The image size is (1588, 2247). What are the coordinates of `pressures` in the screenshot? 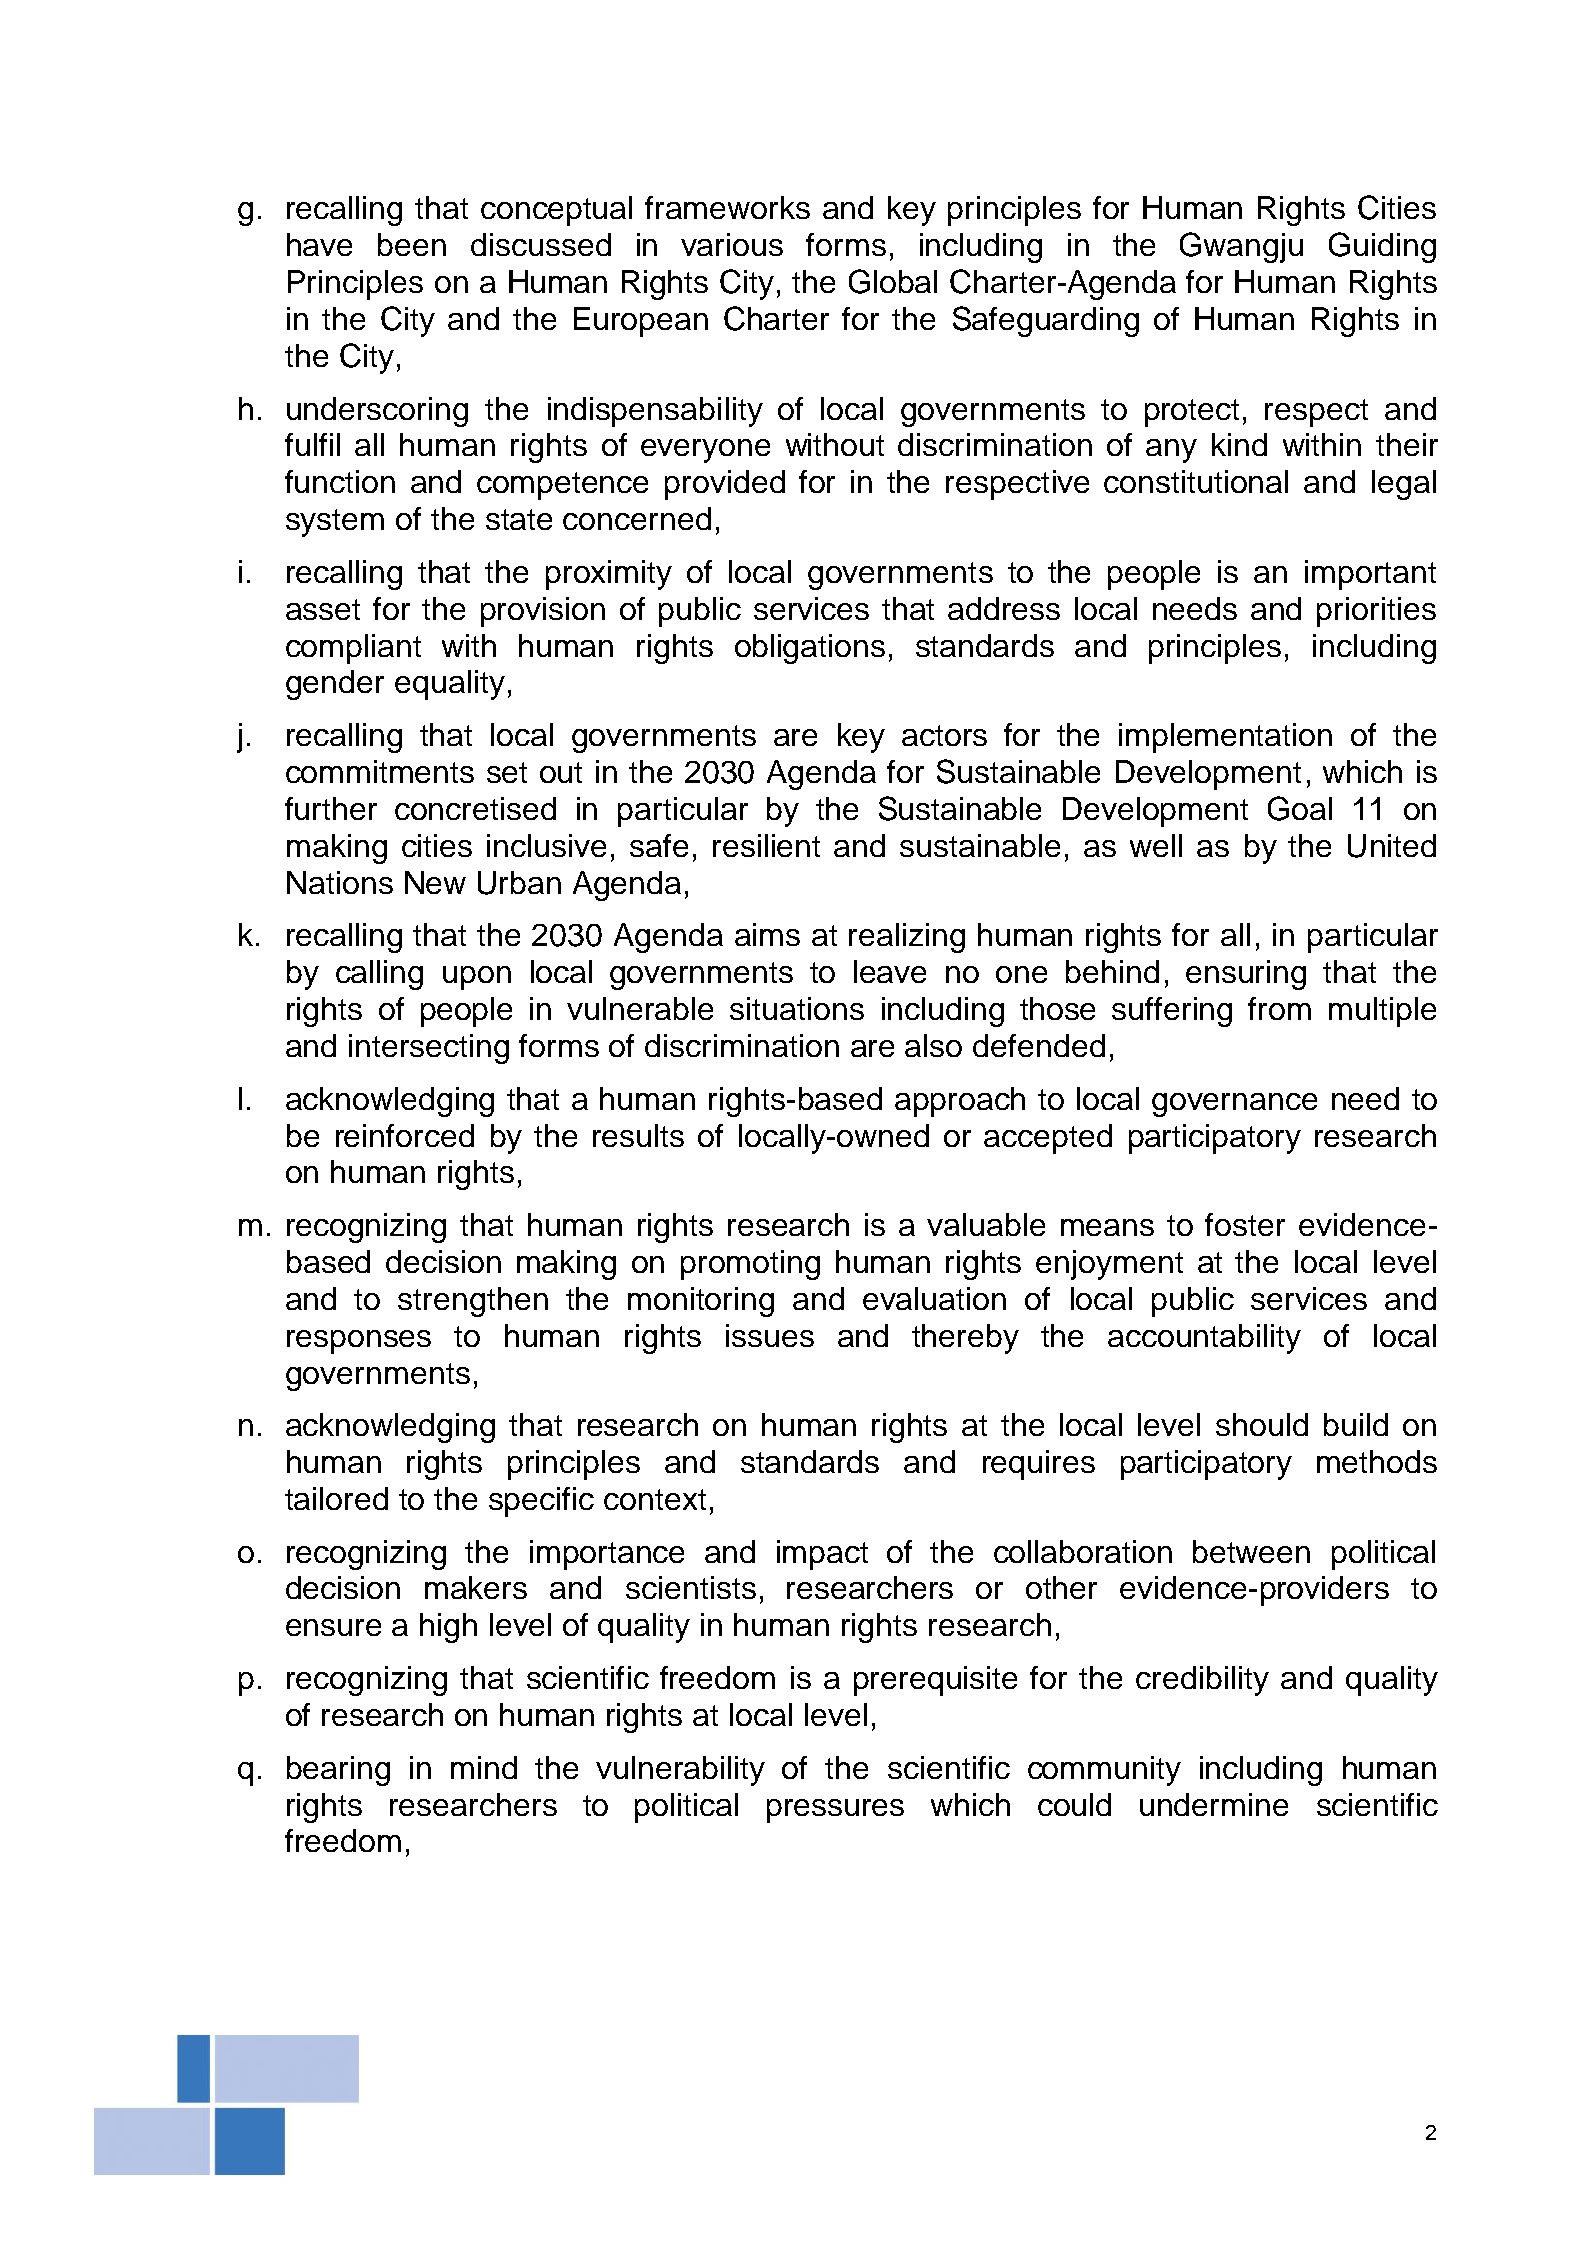 It's located at (835, 1811).
